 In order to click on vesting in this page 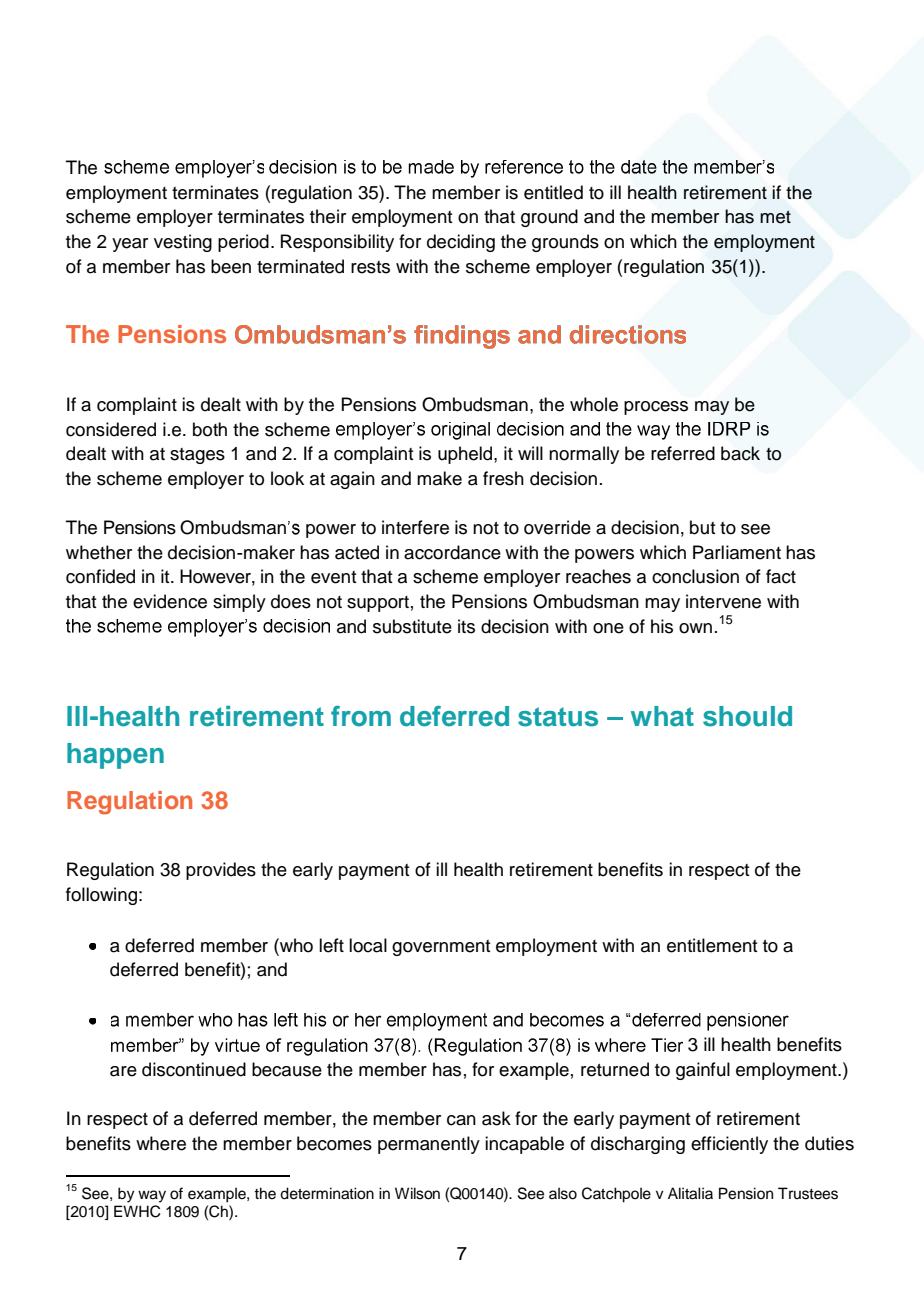, I will do `click(183, 243)`.
